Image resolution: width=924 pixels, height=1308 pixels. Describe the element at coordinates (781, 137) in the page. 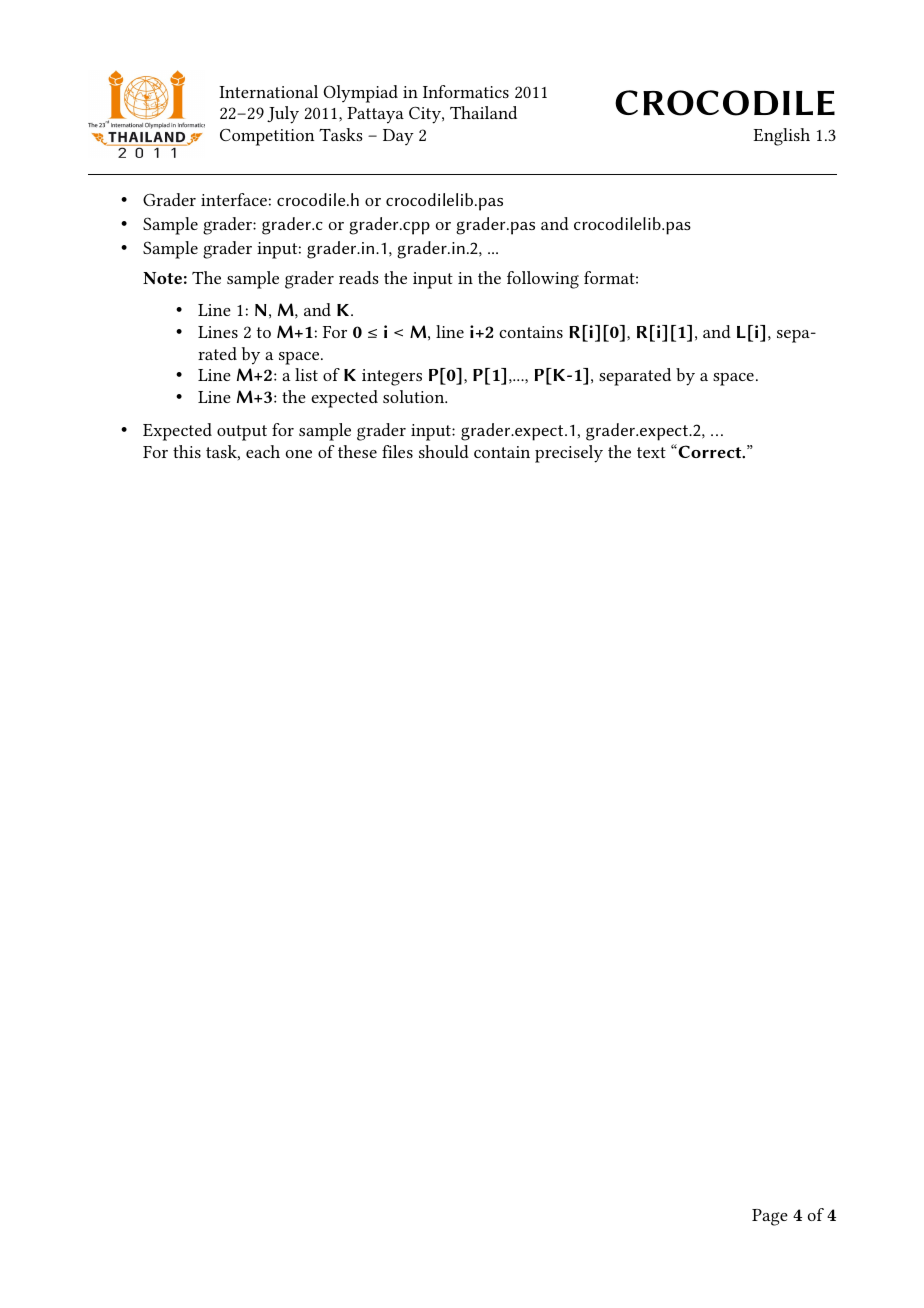

I see `English` at that location.
